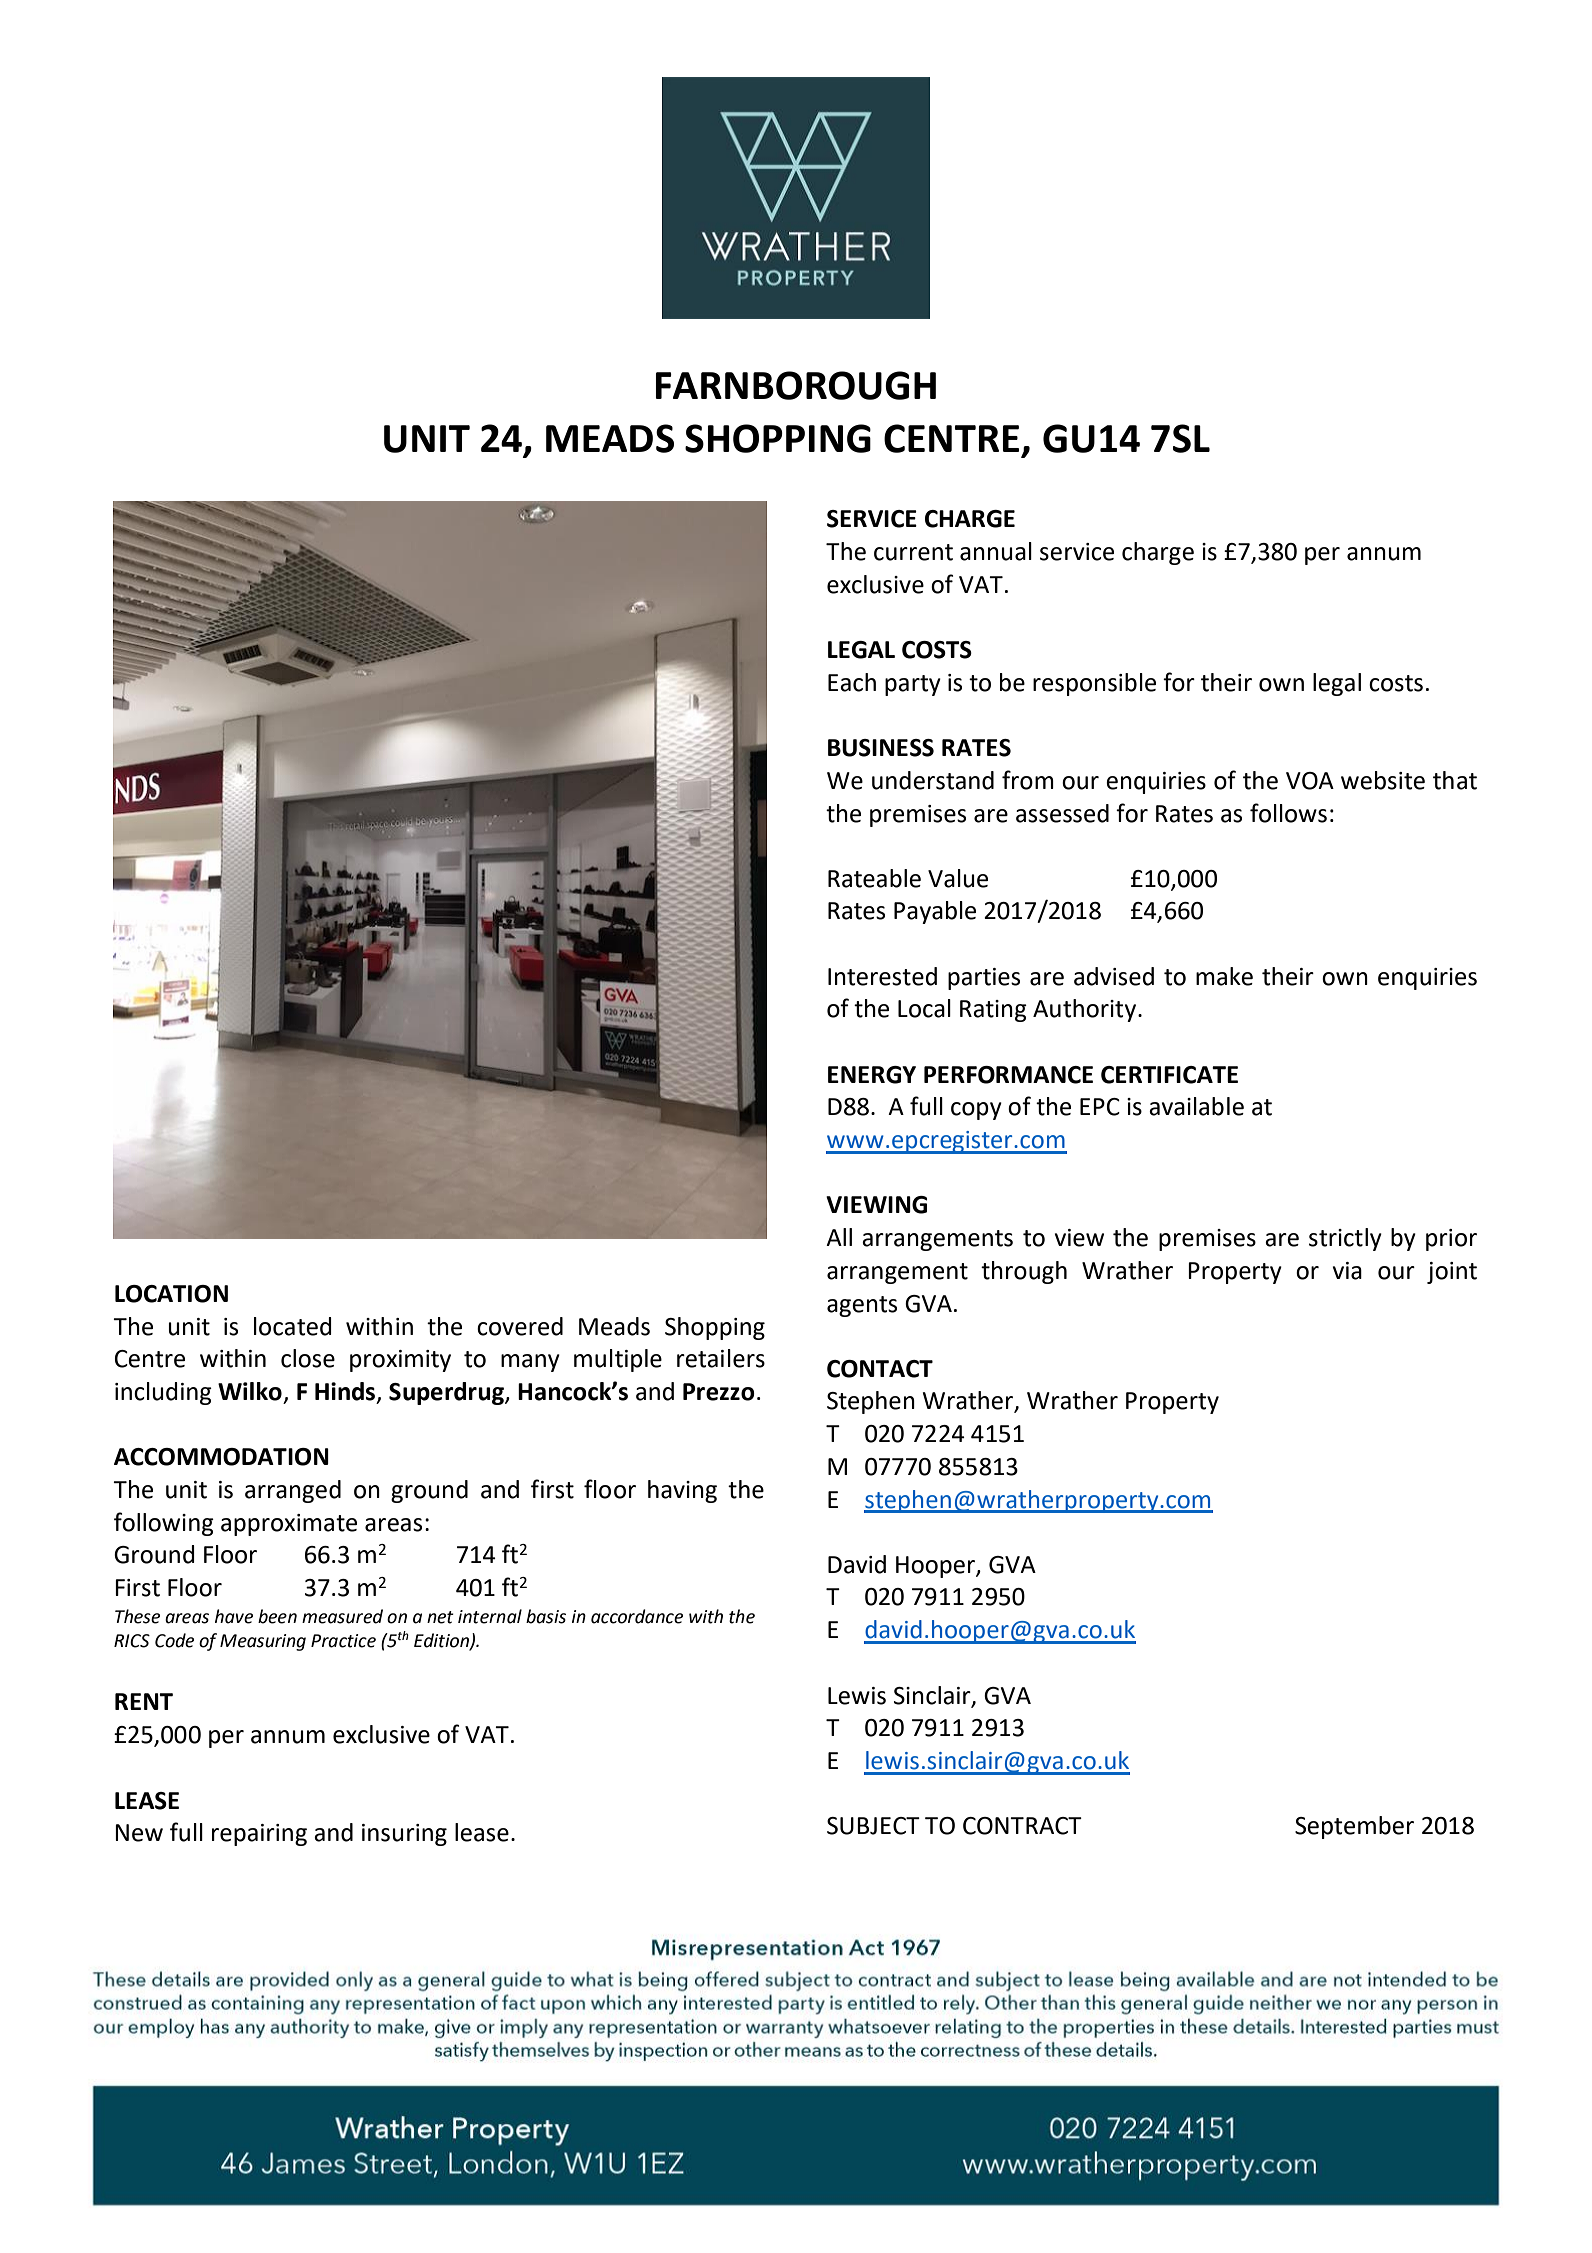 This image has height=2253, width=1592. What do you see at coordinates (682, 1491) in the image?
I see `having` at bounding box center [682, 1491].
